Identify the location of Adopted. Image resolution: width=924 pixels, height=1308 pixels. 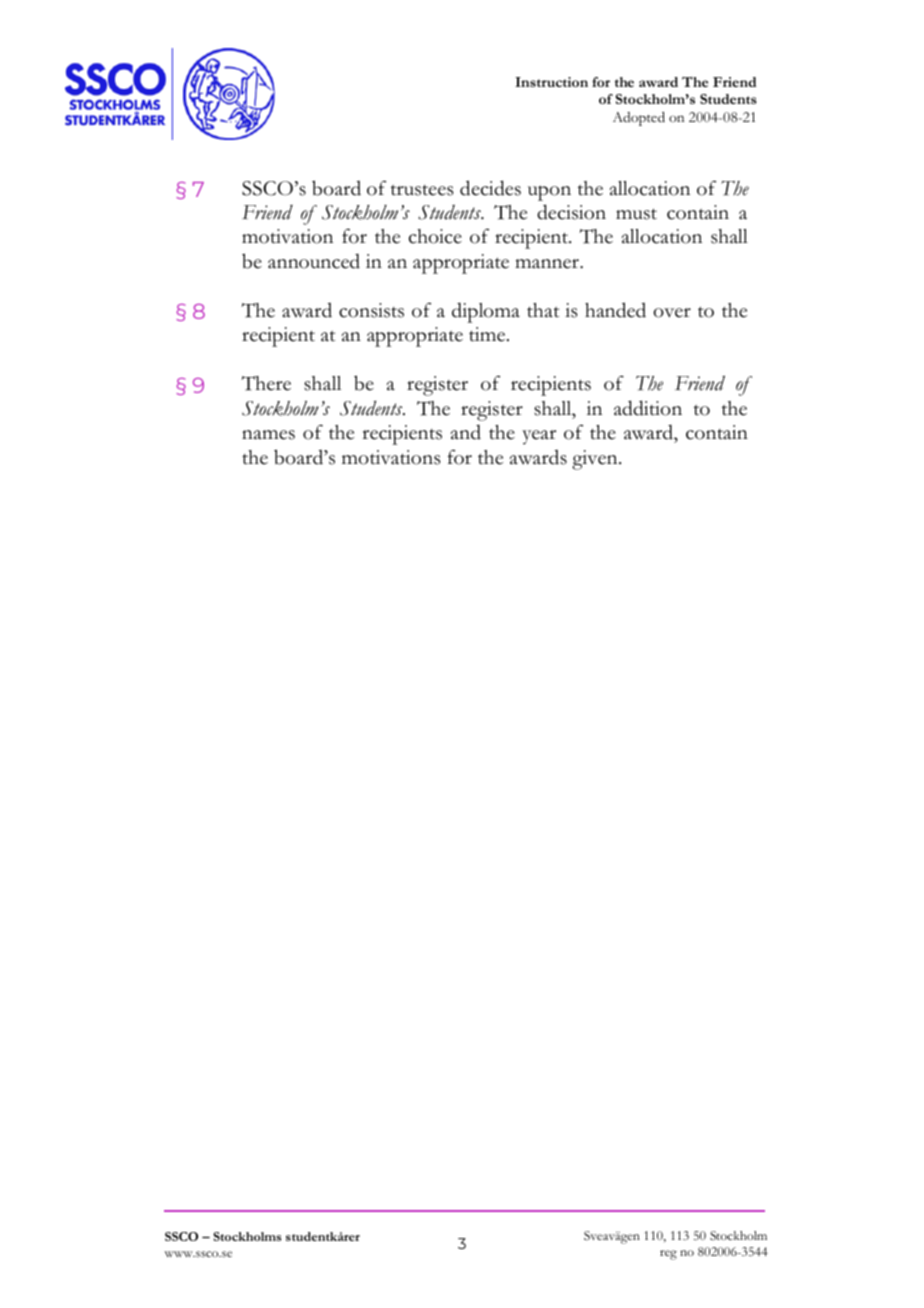
(639, 119).
